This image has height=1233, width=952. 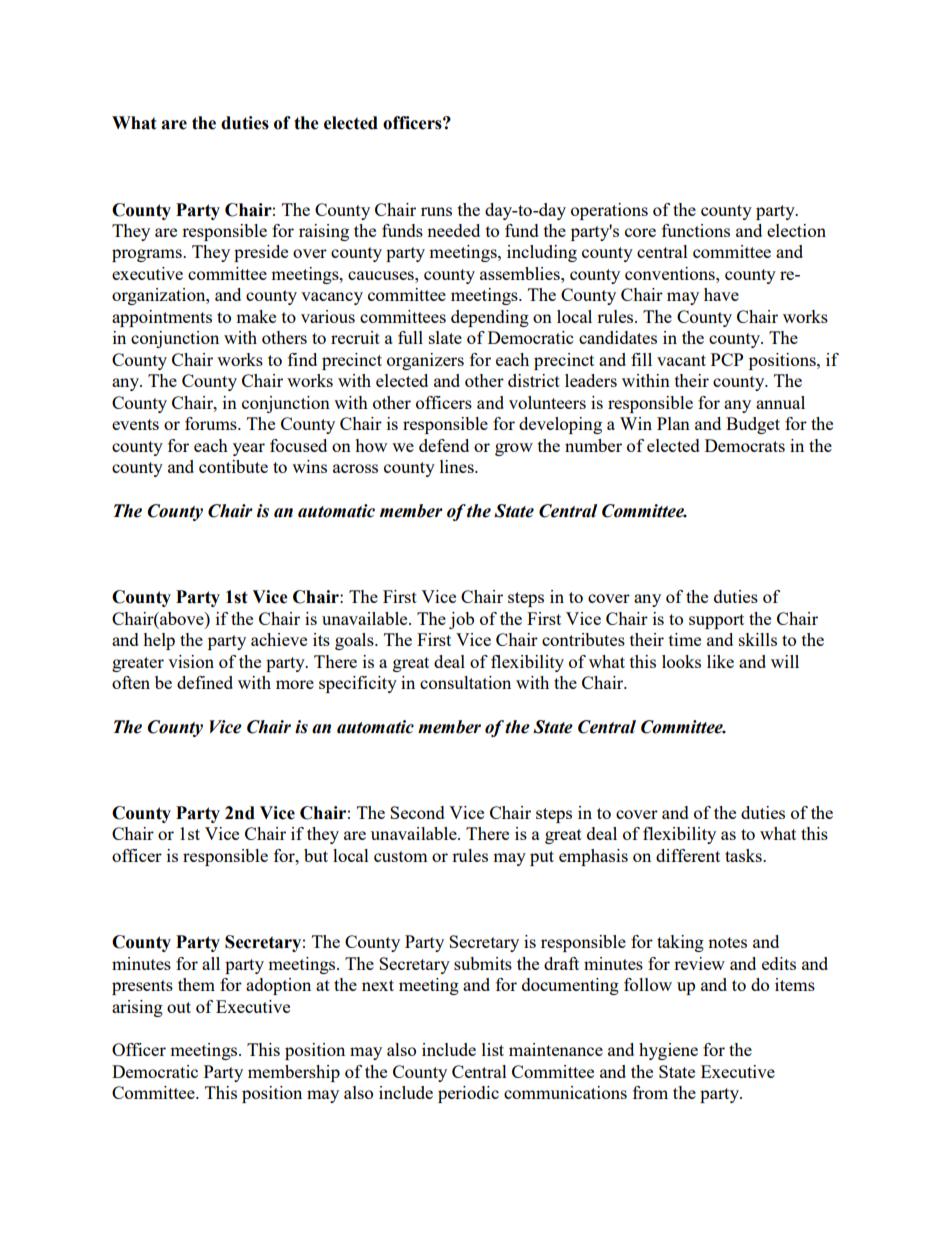 I want to click on needed, so click(x=453, y=230).
